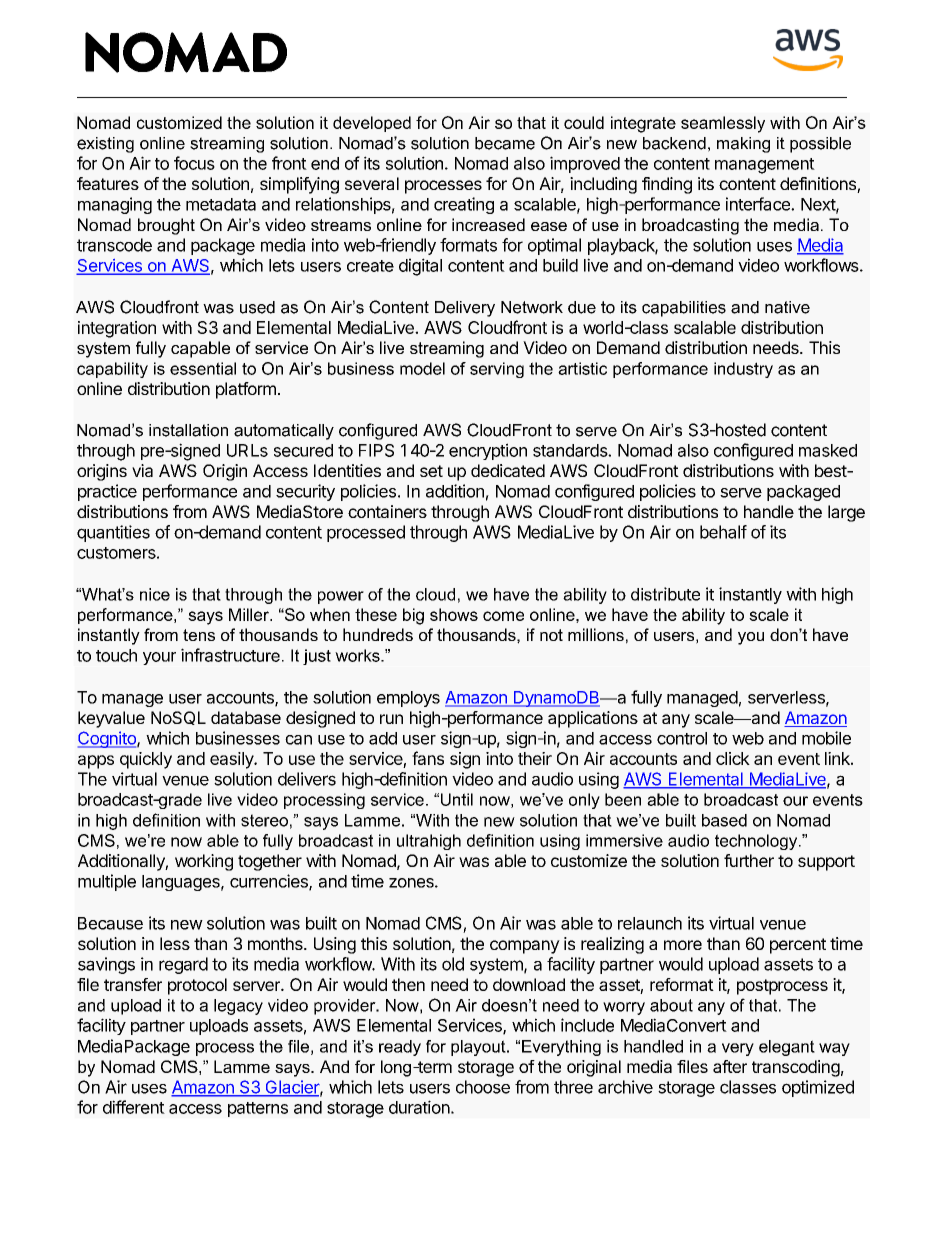 Image resolution: width=952 pixels, height=1233 pixels. What do you see at coordinates (134, 1107) in the screenshot?
I see `different` at bounding box center [134, 1107].
